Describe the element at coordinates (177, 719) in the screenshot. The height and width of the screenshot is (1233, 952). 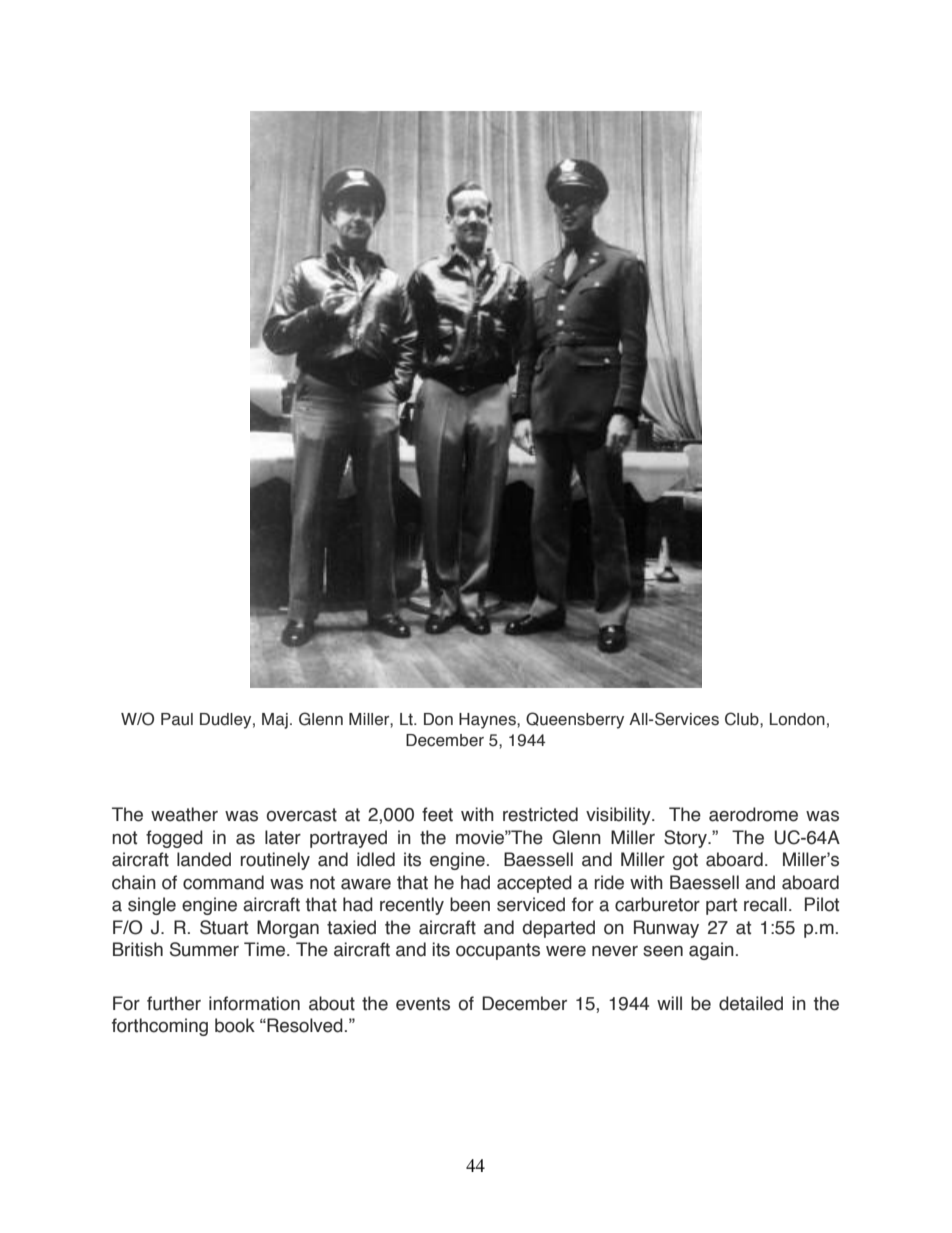
I see `Paul` at that location.
